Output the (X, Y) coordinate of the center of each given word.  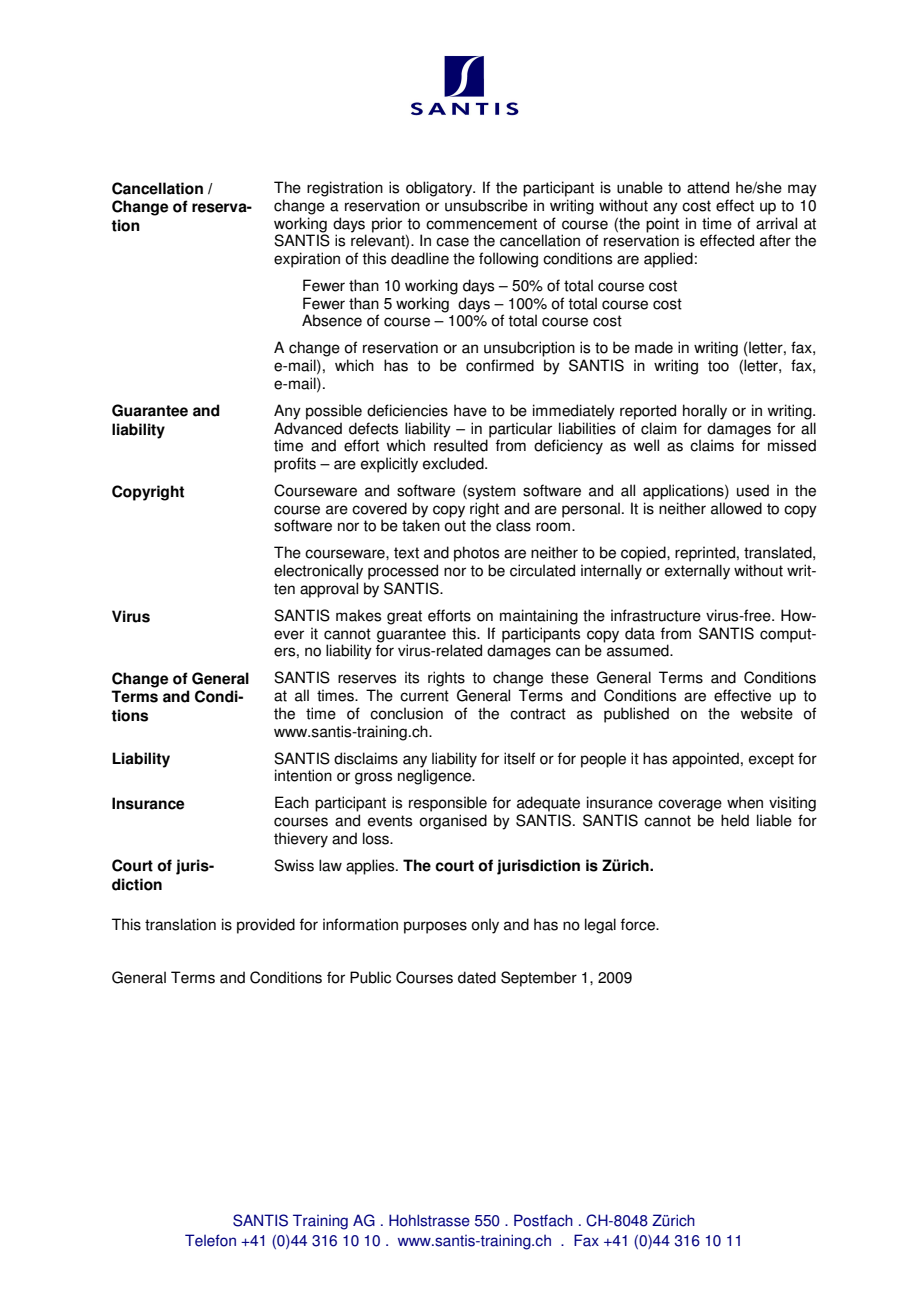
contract (538, 714)
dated (477, 977)
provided (266, 926)
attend (708, 187)
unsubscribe (486, 205)
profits (295, 465)
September (539, 979)
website (766, 713)
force (639, 924)
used (753, 490)
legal (600, 926)
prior (387, 225)
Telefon (210, 1240)
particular (520, 430)
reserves (367, 679)
